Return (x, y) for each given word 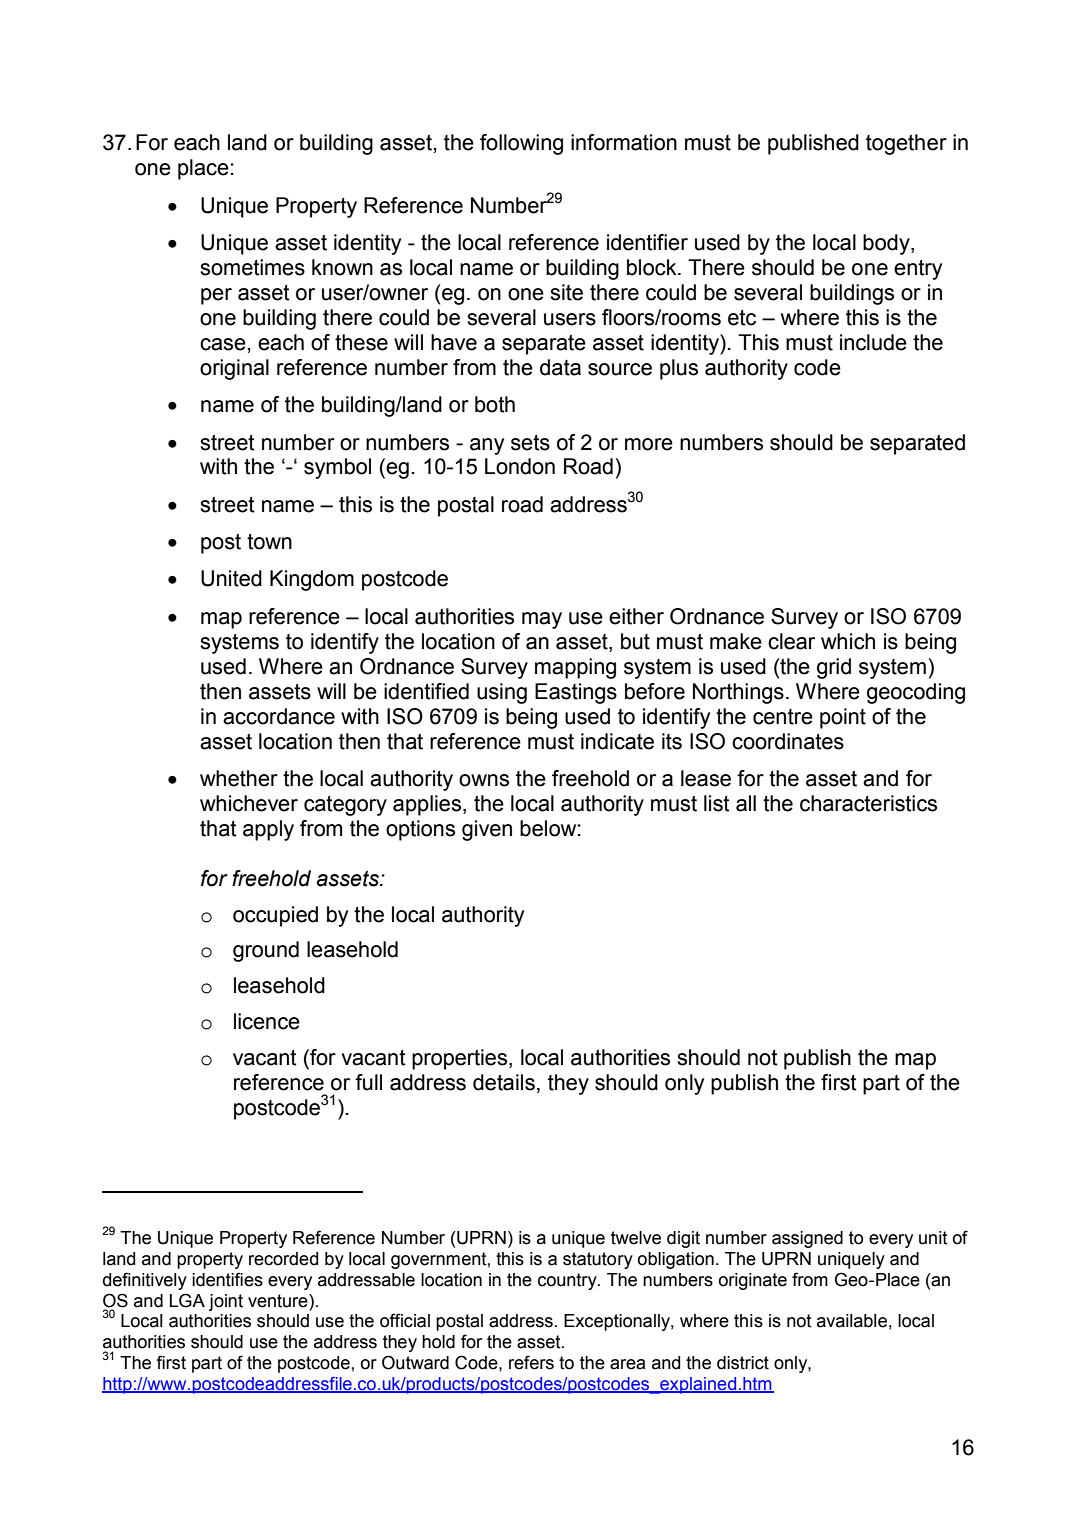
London (520, 466)
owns (484, 780)
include (873, 342)
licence (267, 1021)
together (906, 144)
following (521, 144)
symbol (337, 468)
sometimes (252, 267)
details (504, 1082)
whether (239, 778)
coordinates (788, 741)
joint (226, 1302)
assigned (807, 1239)
